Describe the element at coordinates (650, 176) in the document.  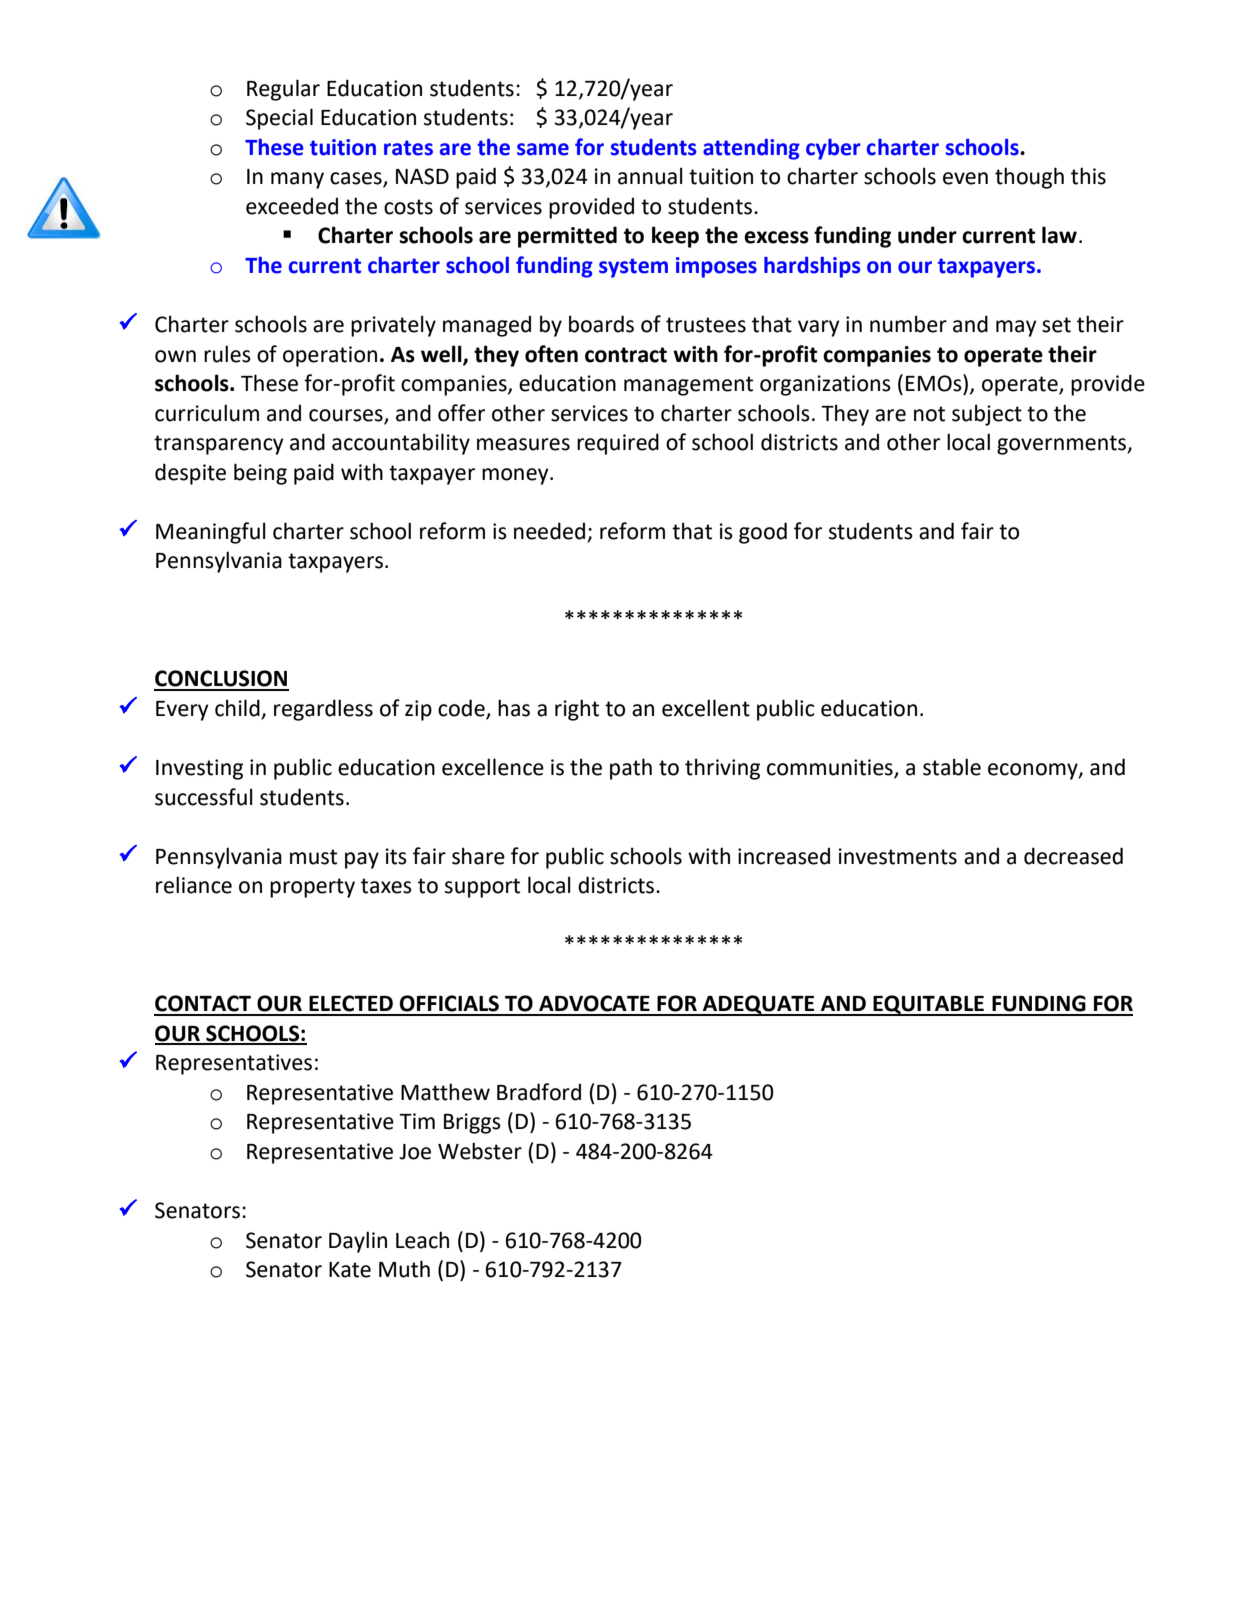
I see `annual` at that location.
